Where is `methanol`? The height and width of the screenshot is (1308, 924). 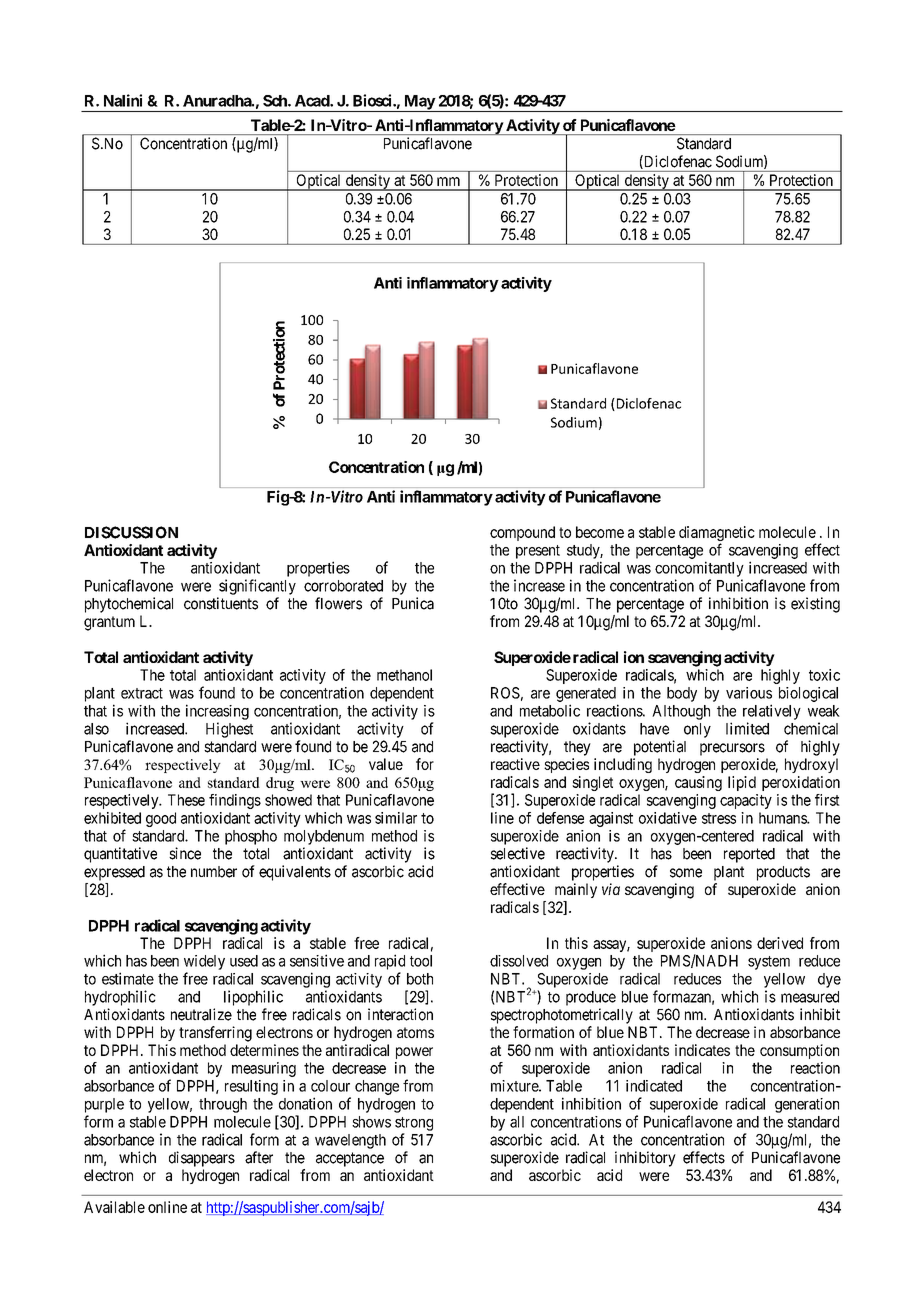
methanol is located at coordinates (404, 675).
